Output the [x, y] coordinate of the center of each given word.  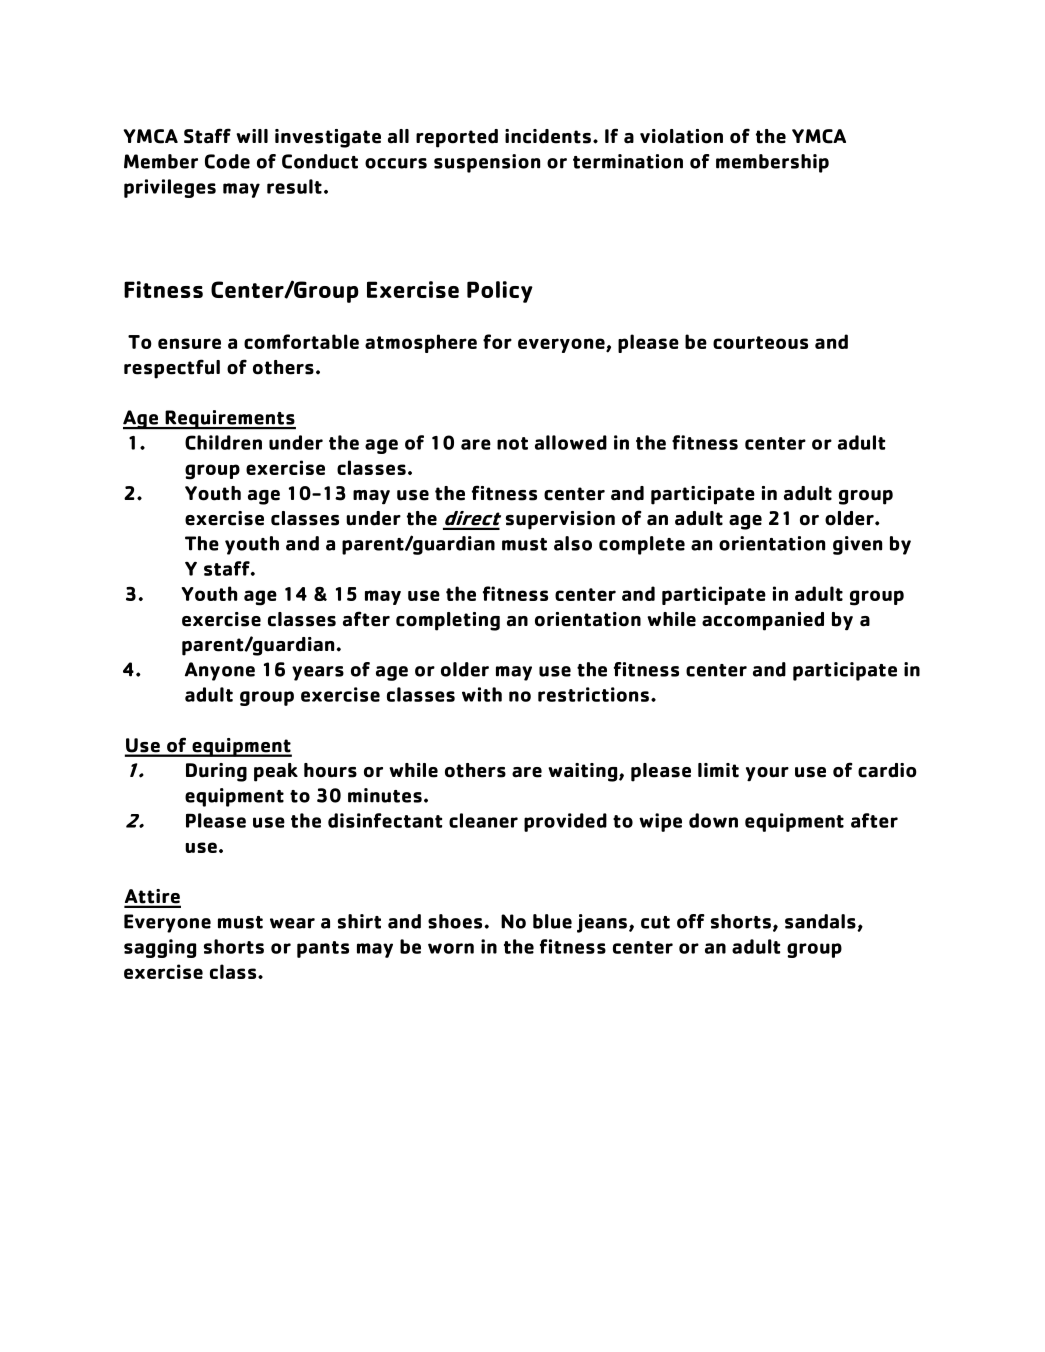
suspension [487, 163]
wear [292, 923]
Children [223, 442]
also [573, 543]
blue [552, 921]
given [857, 545]
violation [681, 136]
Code [227, 161]
